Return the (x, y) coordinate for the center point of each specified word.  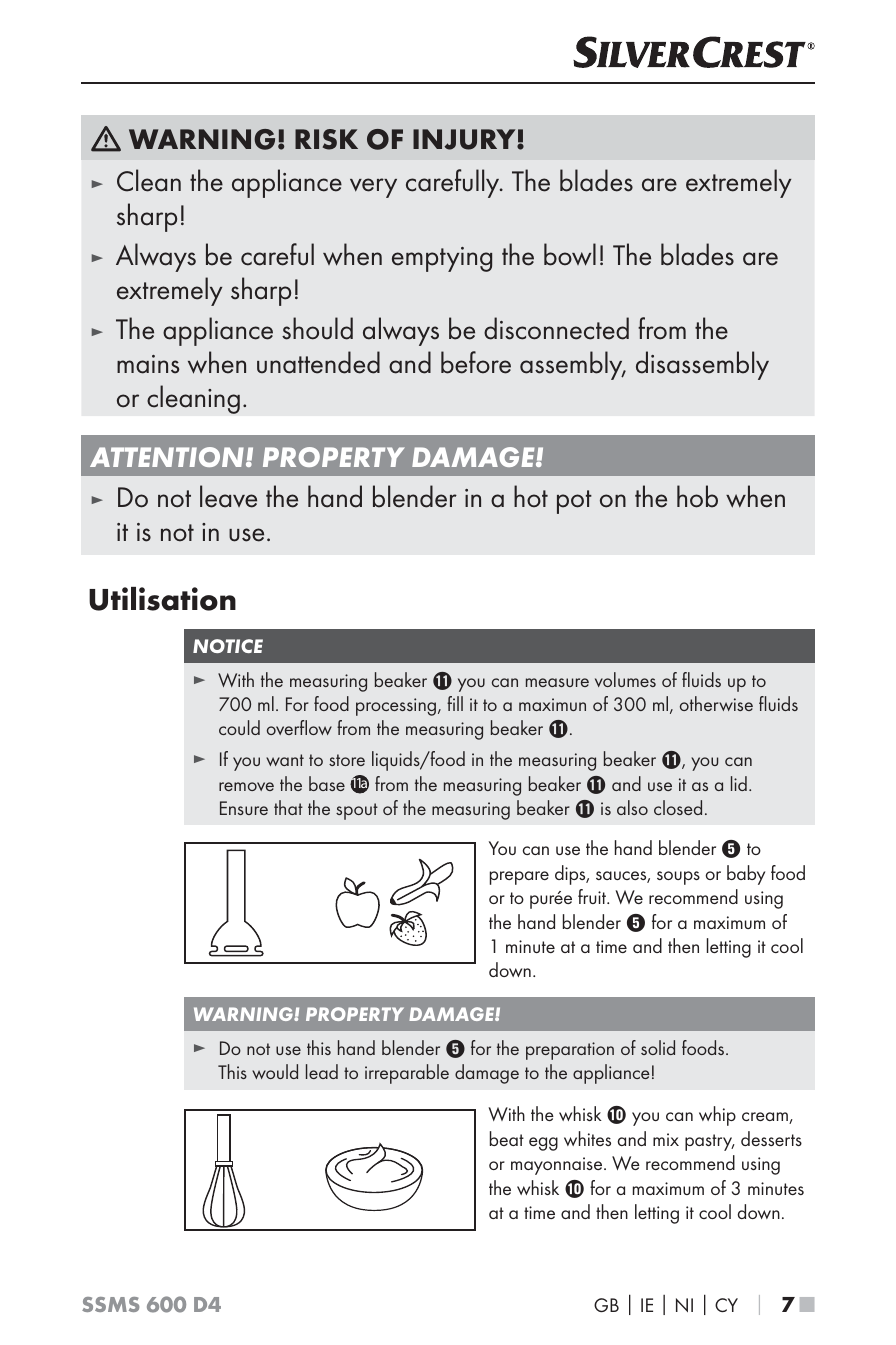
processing (397, 707)
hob (697, 496)
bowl (570, 254)
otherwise (716, 703)
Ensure (244, 808)
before (476, 362)
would (275, 1071)
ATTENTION (167, 457)
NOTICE (228, 646)
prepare (519, 878)
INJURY (465, 139)
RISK (326, 139)
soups (678, 878)
